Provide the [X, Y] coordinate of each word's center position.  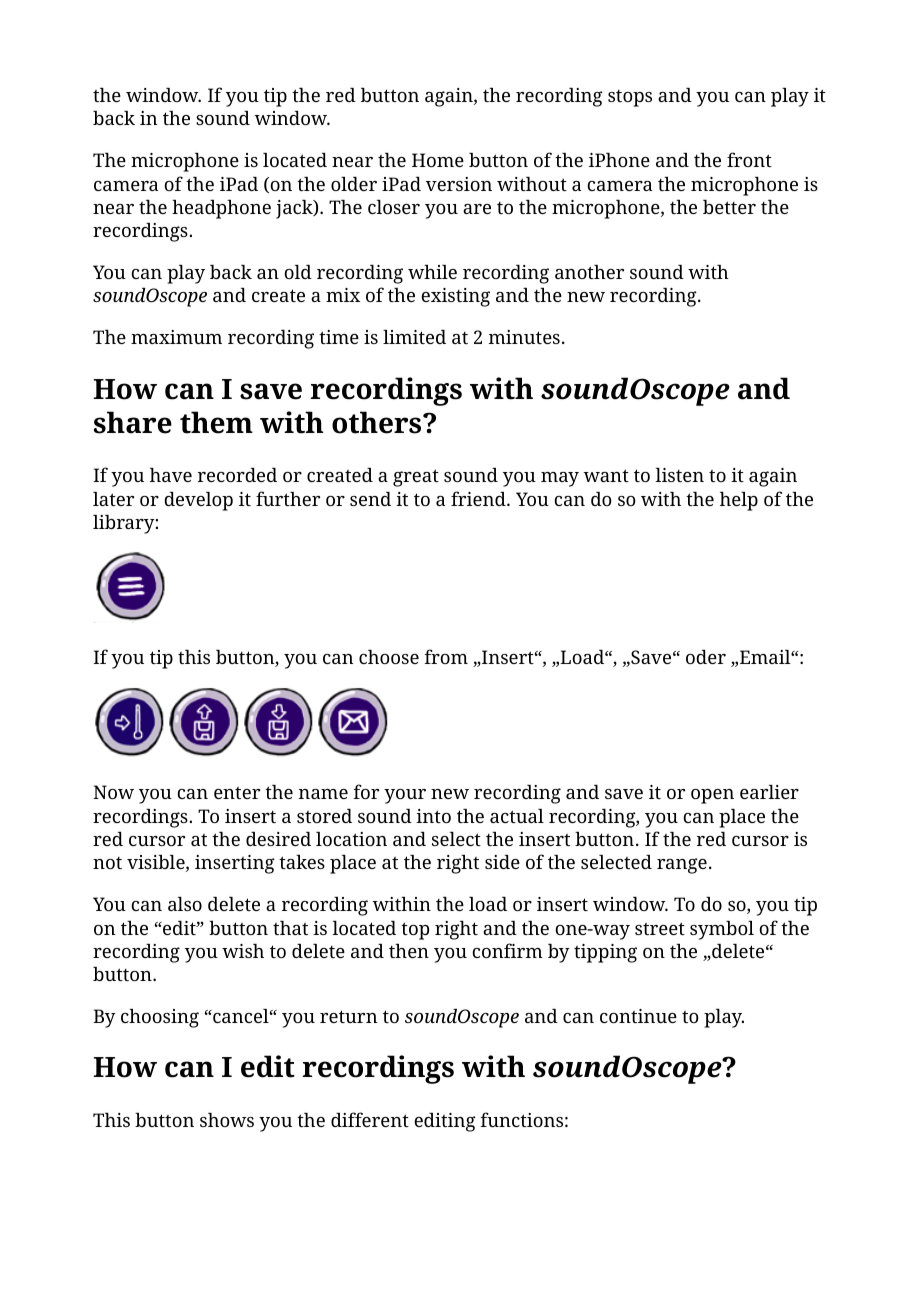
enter [237, 793]
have [171, 475]
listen [679, 475]
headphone [221, 209]
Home [438, 160]
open [712, 796]
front [749, 159]
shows [227, 1120]
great [416, 478]
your [405, 796]
